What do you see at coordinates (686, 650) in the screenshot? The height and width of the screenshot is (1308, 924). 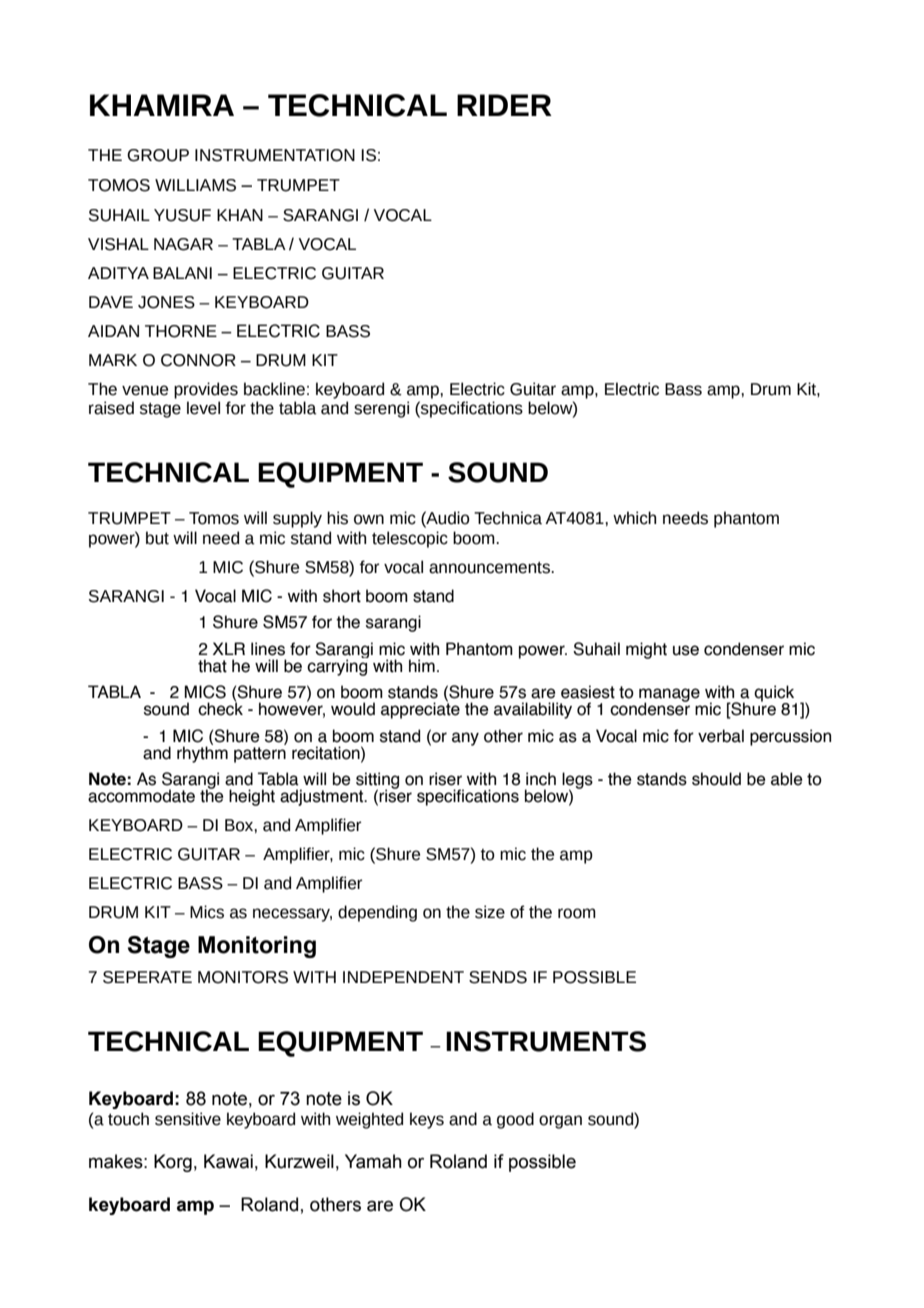 I see `use` at bounding box center [686, 650].
